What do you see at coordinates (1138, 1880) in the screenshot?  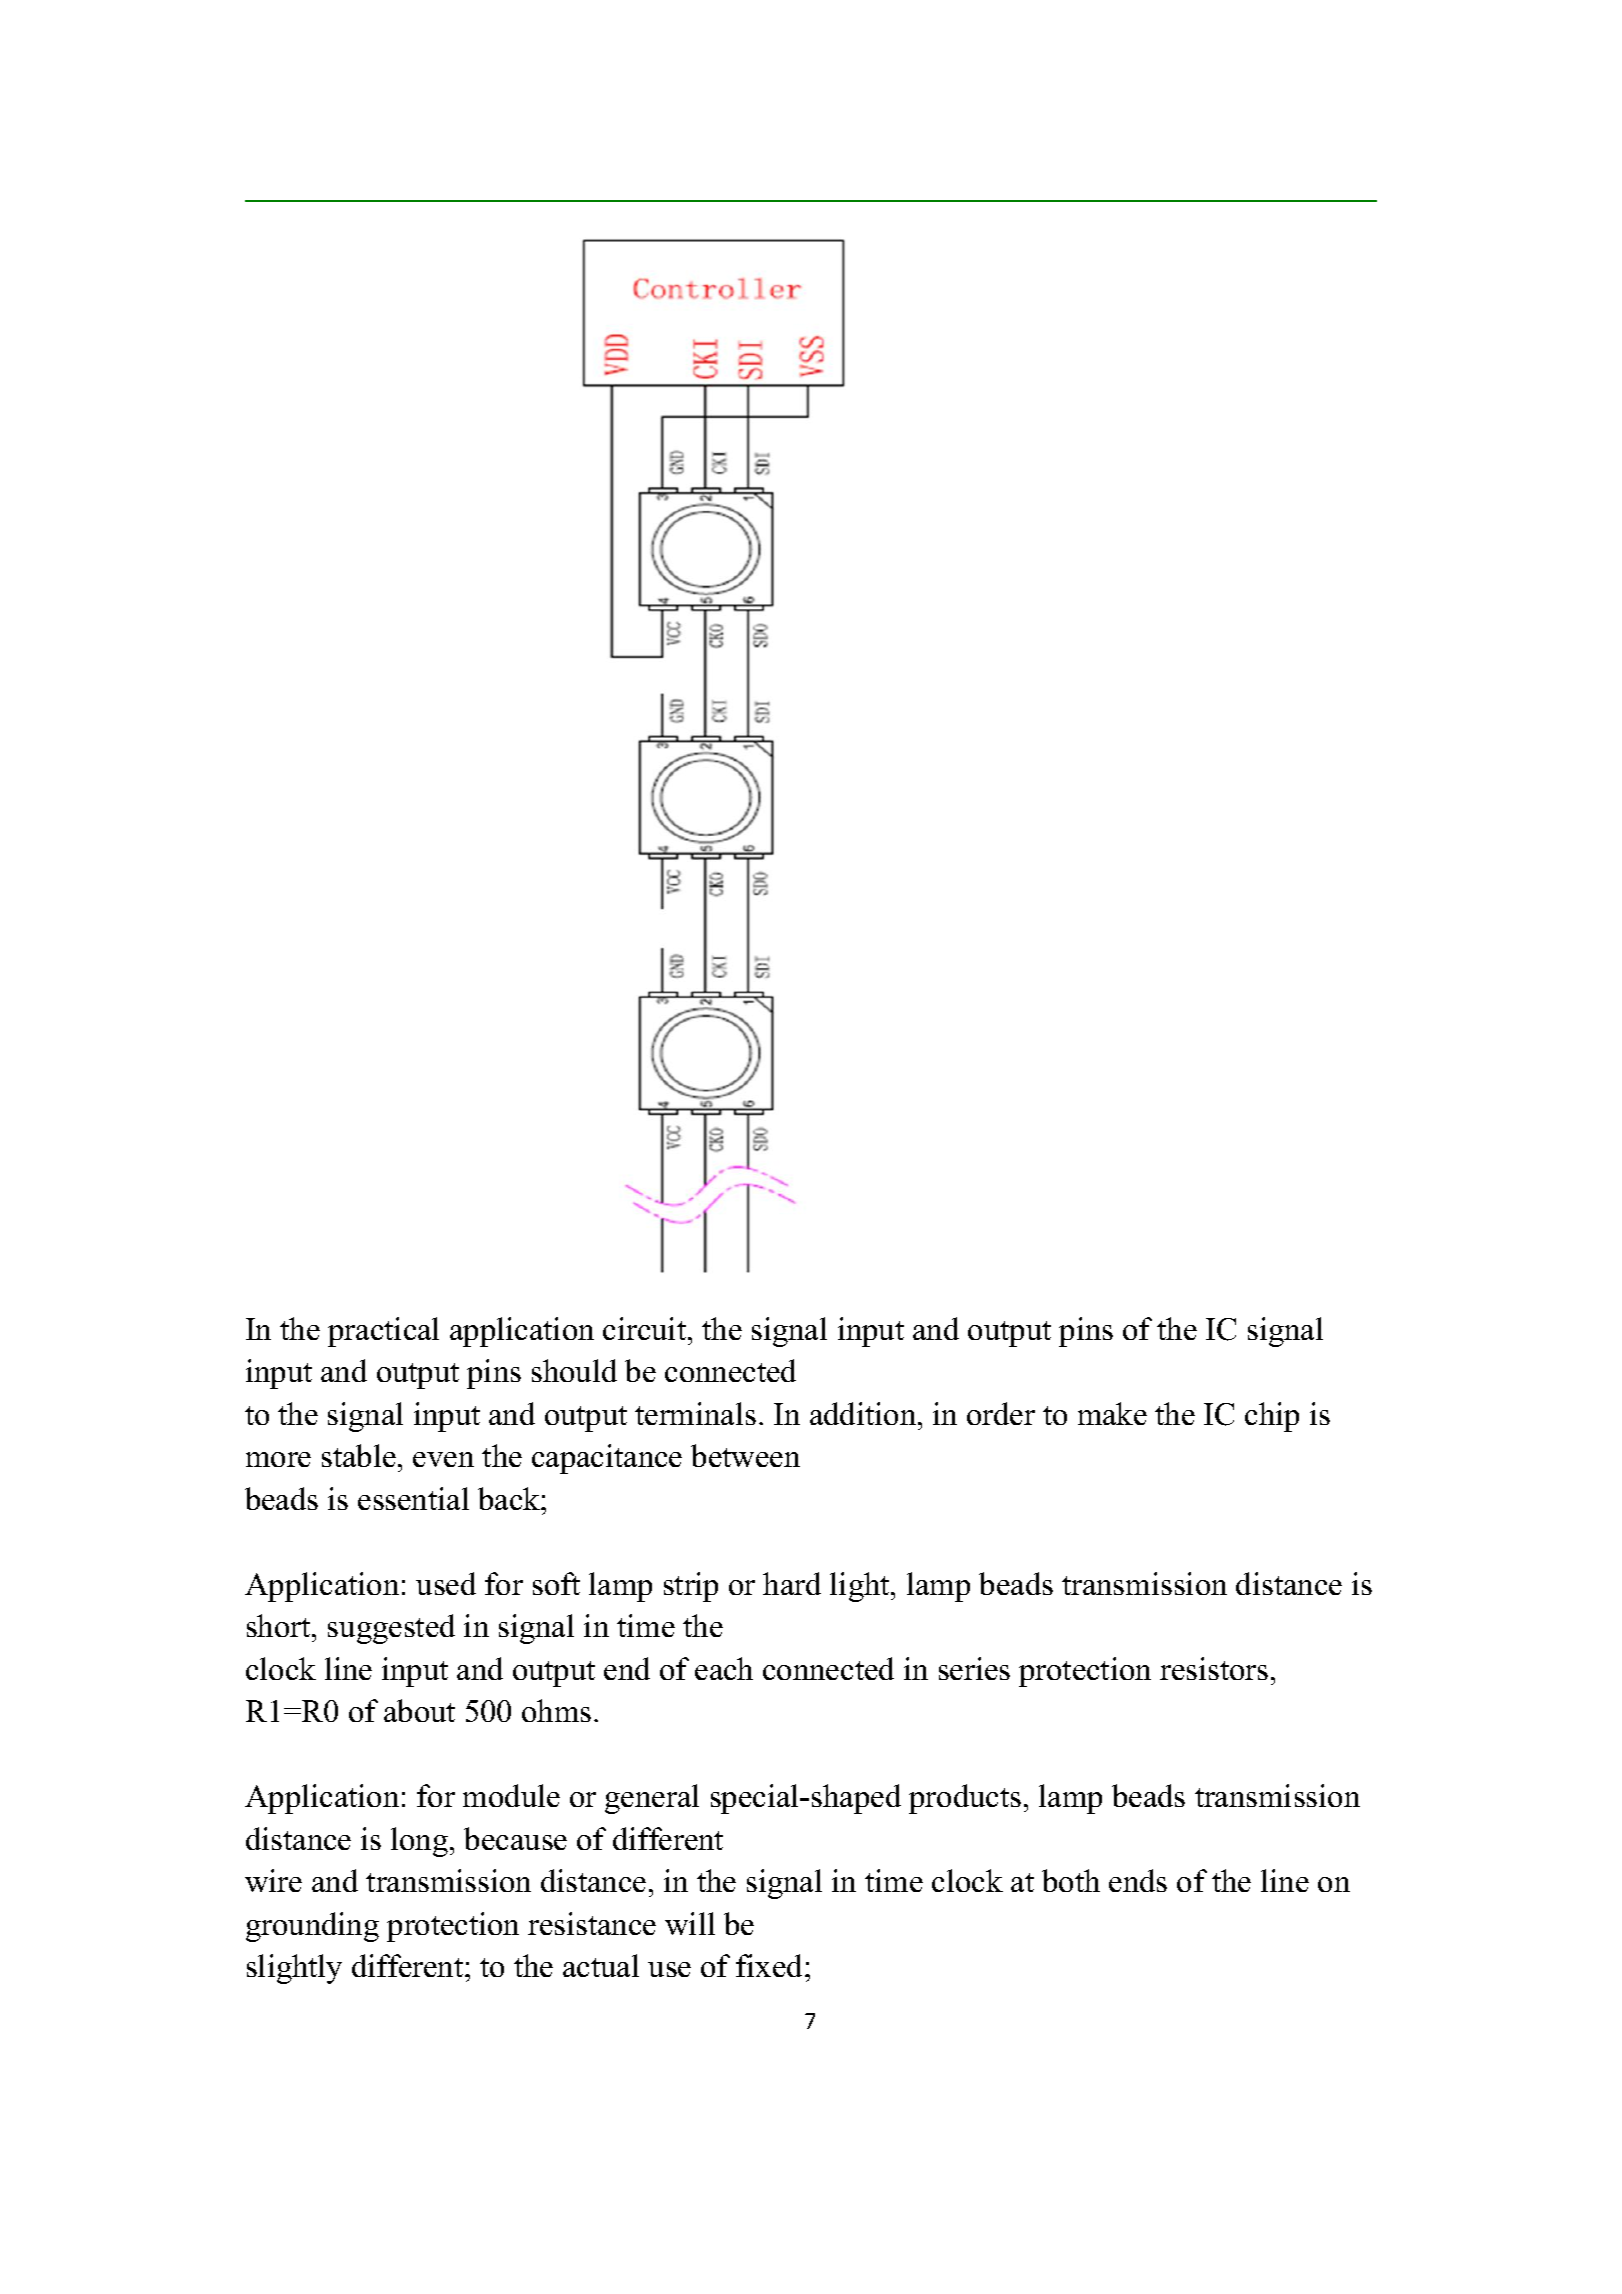 I see `ends` at bounding box center [1138, 1880].
